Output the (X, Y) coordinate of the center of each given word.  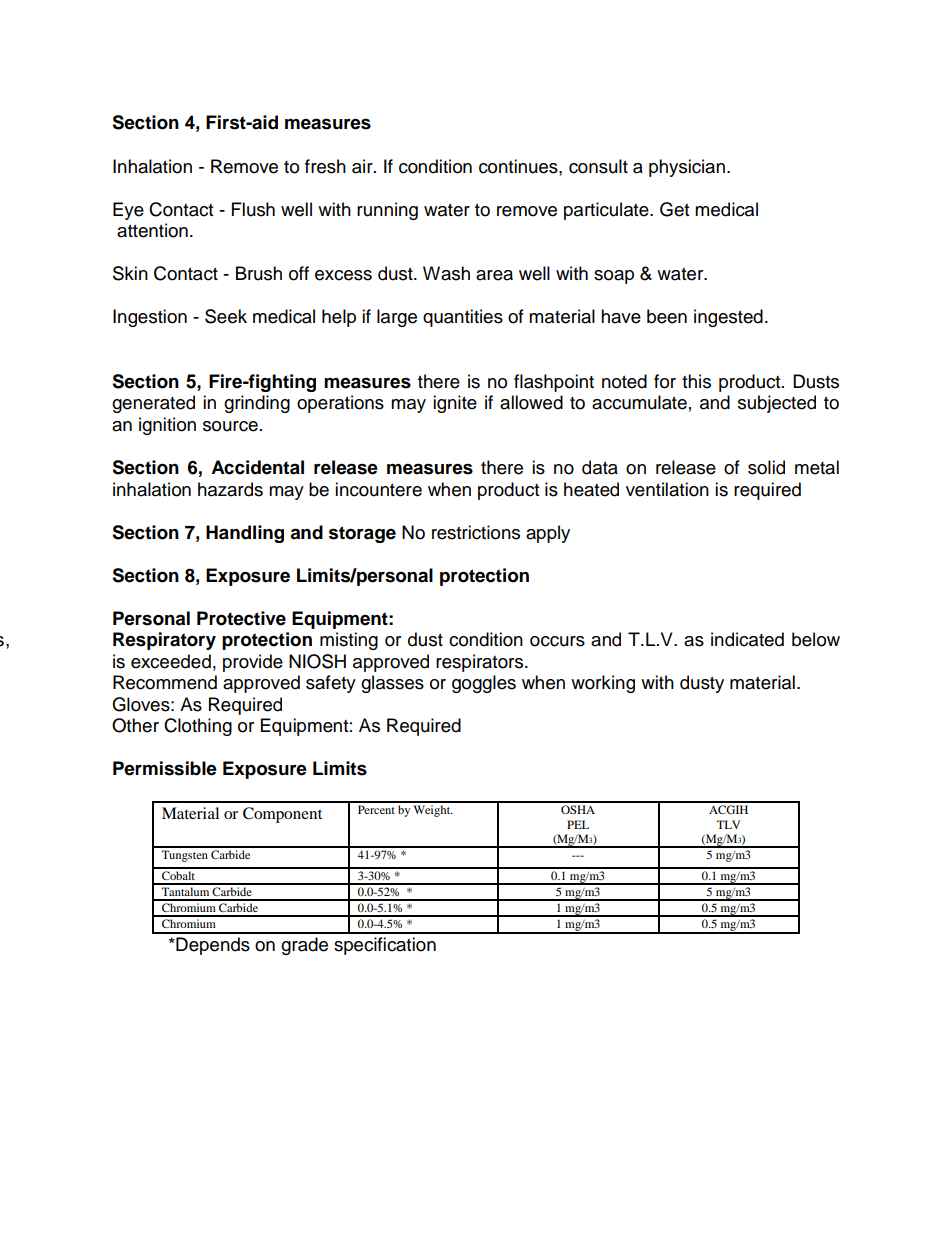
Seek (226, 316)
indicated (747, 639)
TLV (728, 824)
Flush (253, 209)
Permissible (165, 768)
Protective (241, 618)
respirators (481, 663)
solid (766, 467)
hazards (230, 489)
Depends (212, 946)
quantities (463, 318)
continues (519, 166)
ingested (728, 318)
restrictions (476, 532)
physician (687, 168)
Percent (376, 809)
